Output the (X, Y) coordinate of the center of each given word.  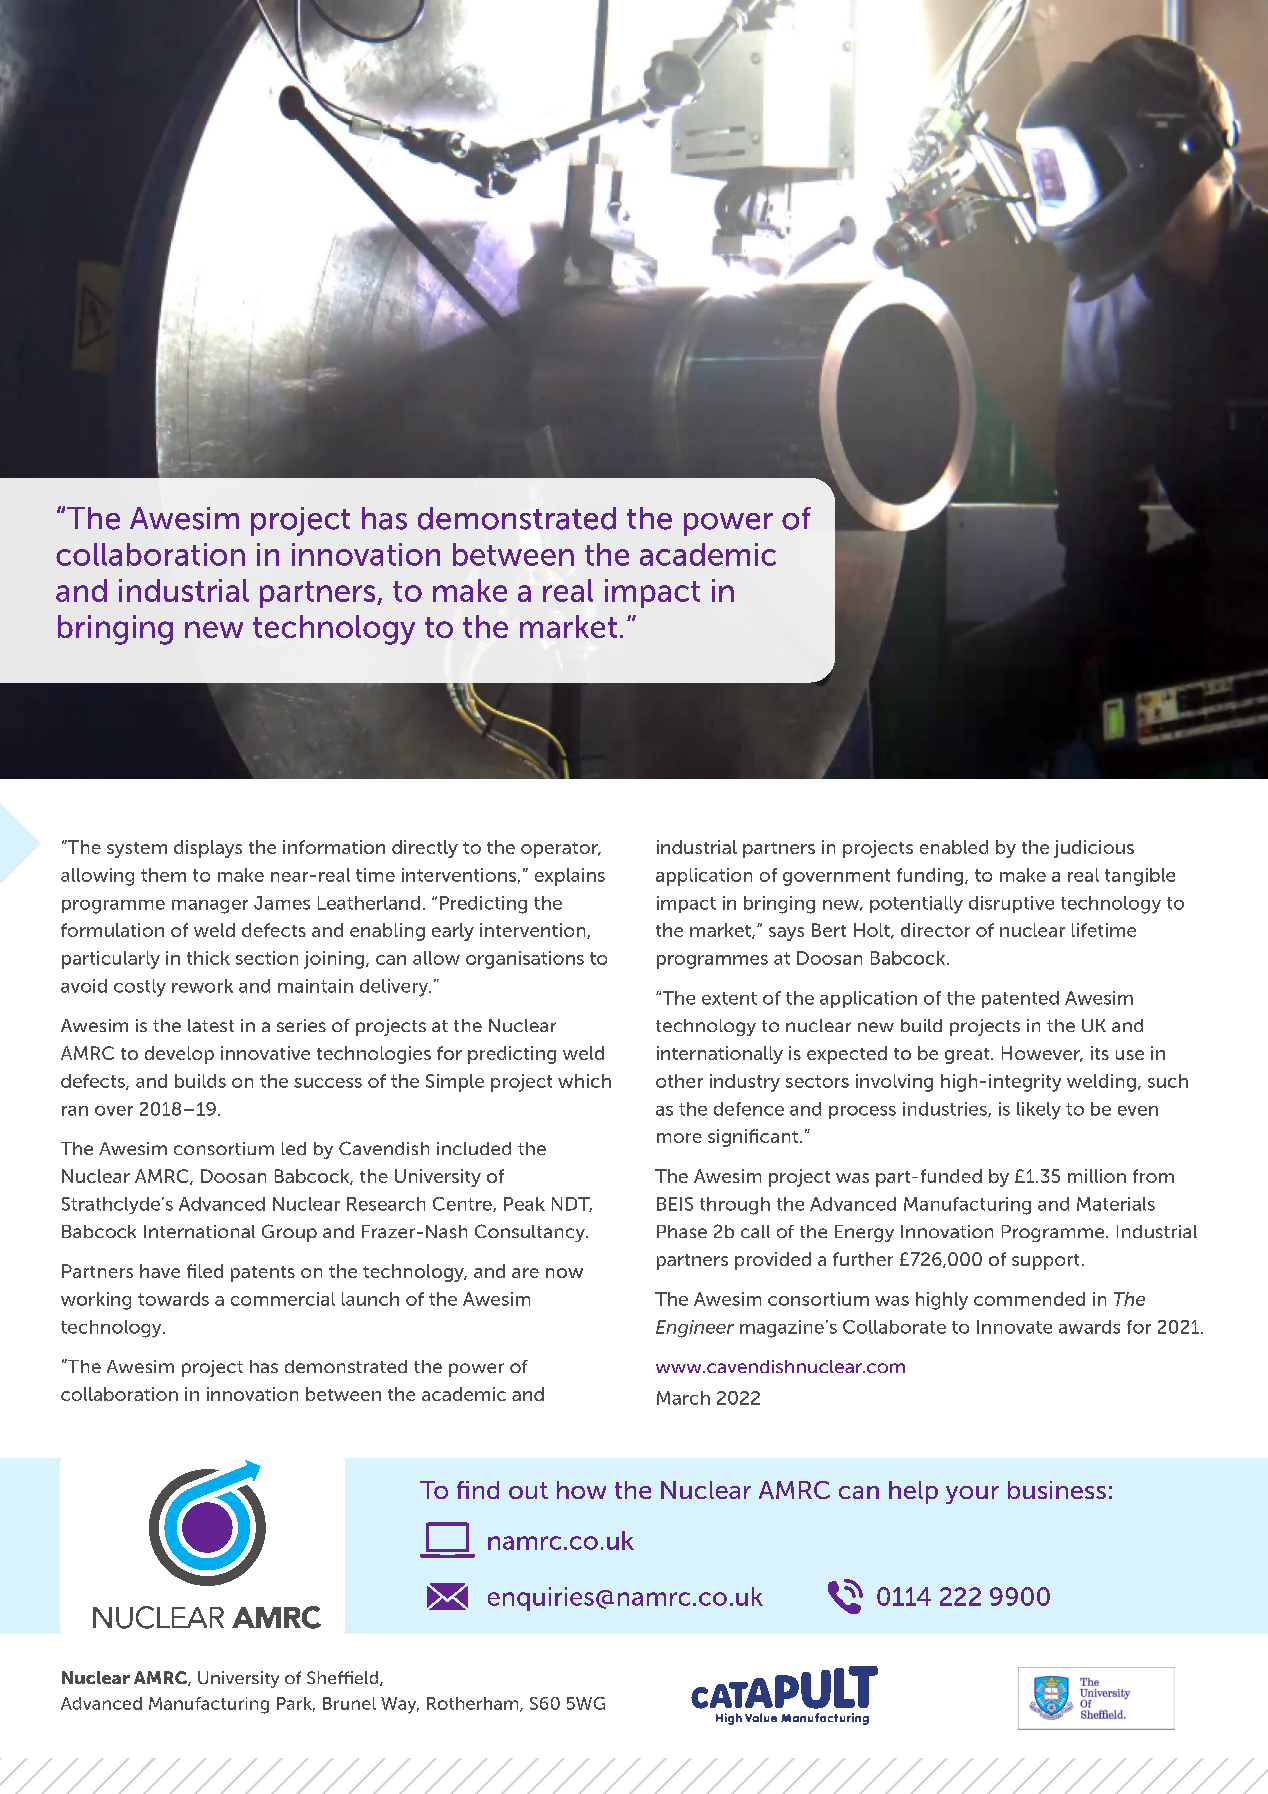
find (478, 1490)
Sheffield (344, 1678)
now (564, 1273)
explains (570, 877)
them (163, 875)
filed (205, 1271)
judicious (1094, 849)
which (584, 1081)
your (972, 1495)
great (968, 1056)
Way (400, 1705)
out (528, 1490)
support (1045, 1262)
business (1057, 1490)
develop (179, 1055)
